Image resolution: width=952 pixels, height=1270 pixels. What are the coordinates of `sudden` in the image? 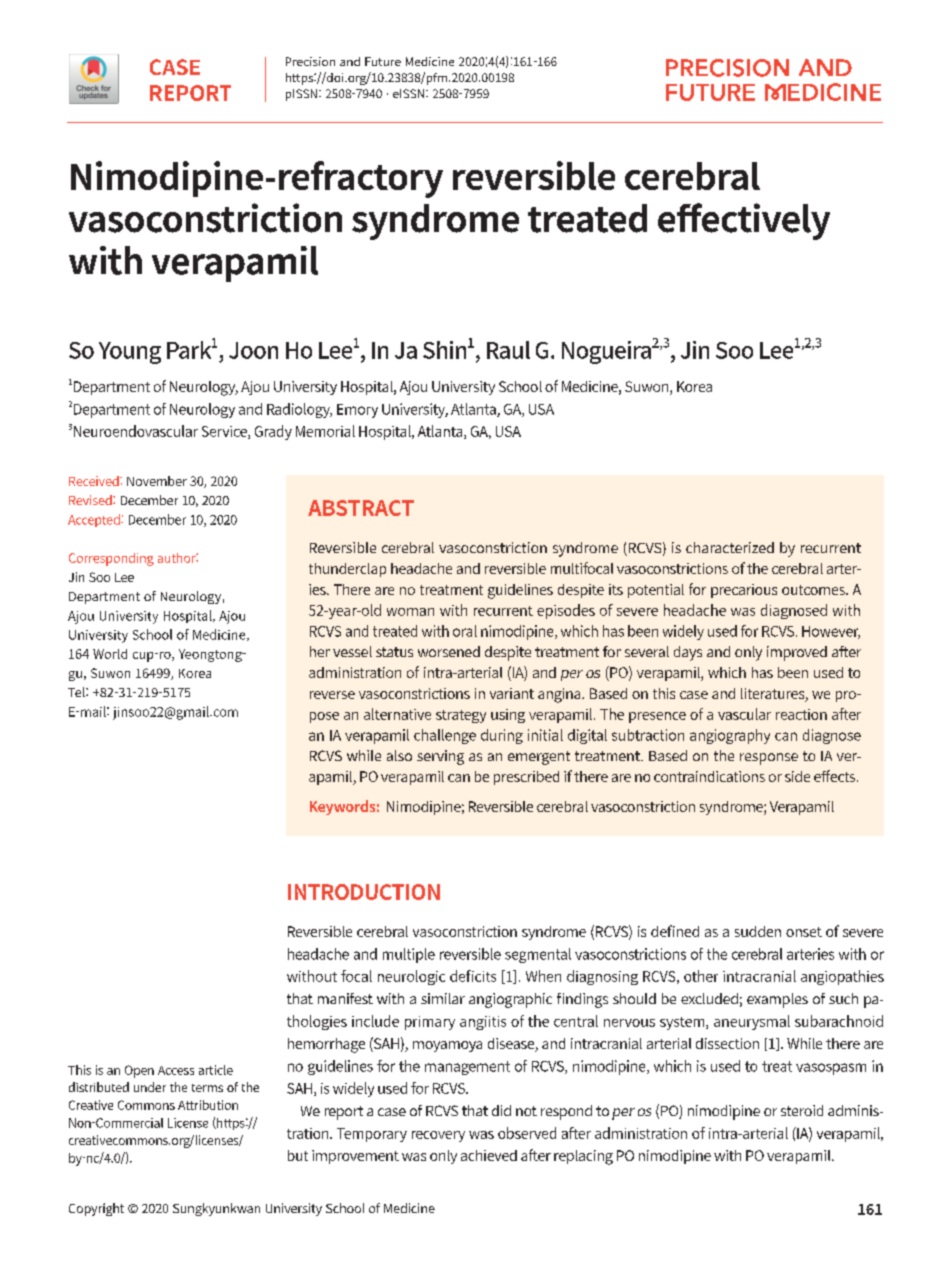 It's located at (758, 931).
